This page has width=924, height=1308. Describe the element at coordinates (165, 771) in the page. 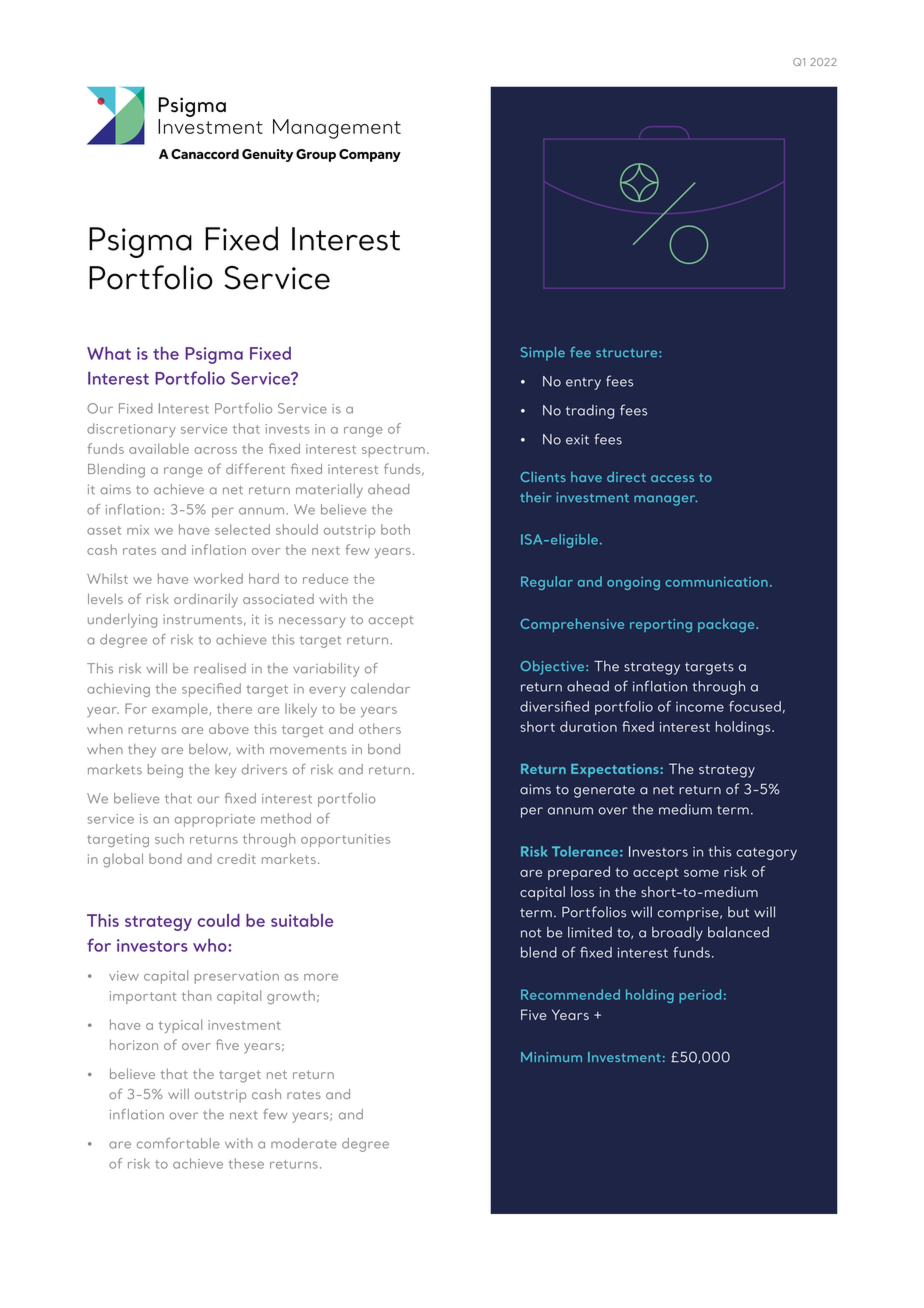

I see `being` at that location.
